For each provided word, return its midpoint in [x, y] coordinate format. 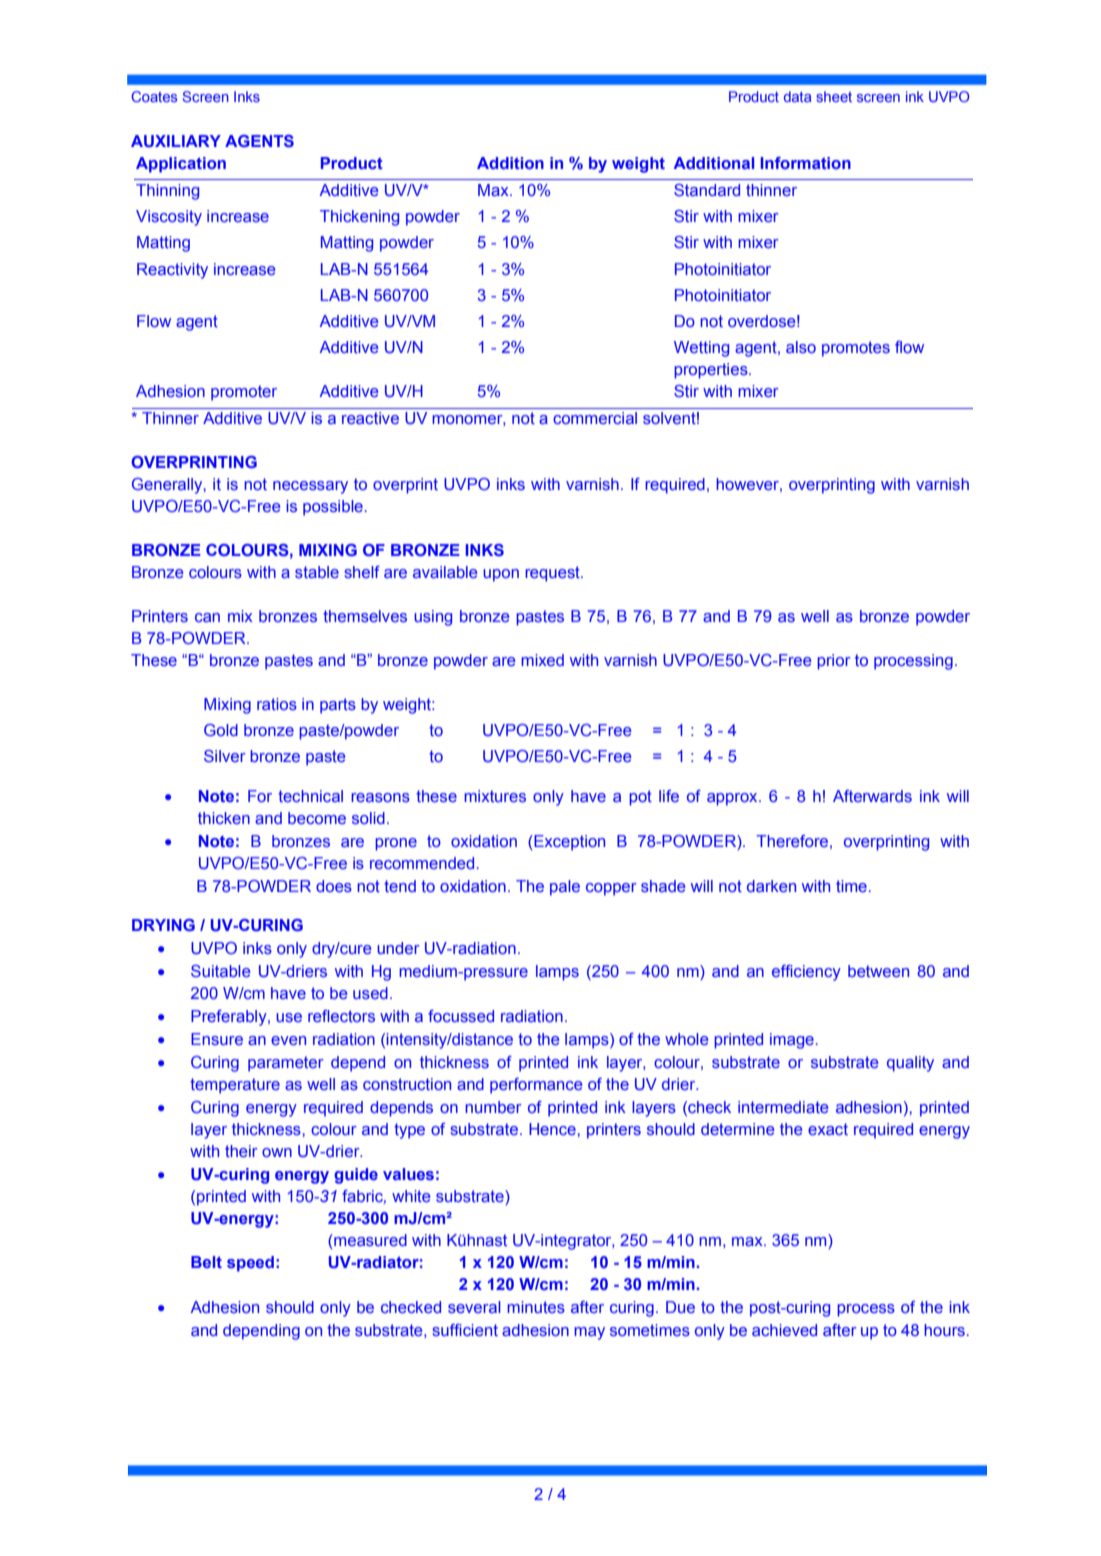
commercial [595, 418]
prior [834, 662]
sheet [834, 96]
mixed [542, 660]
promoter [244, 393]
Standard [707, 190]
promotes [856, 349]
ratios [277, 704]
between [878, 971]
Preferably [230, 1018]
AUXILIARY [176, 141]
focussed [461, 1016]
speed [250, 1264]
